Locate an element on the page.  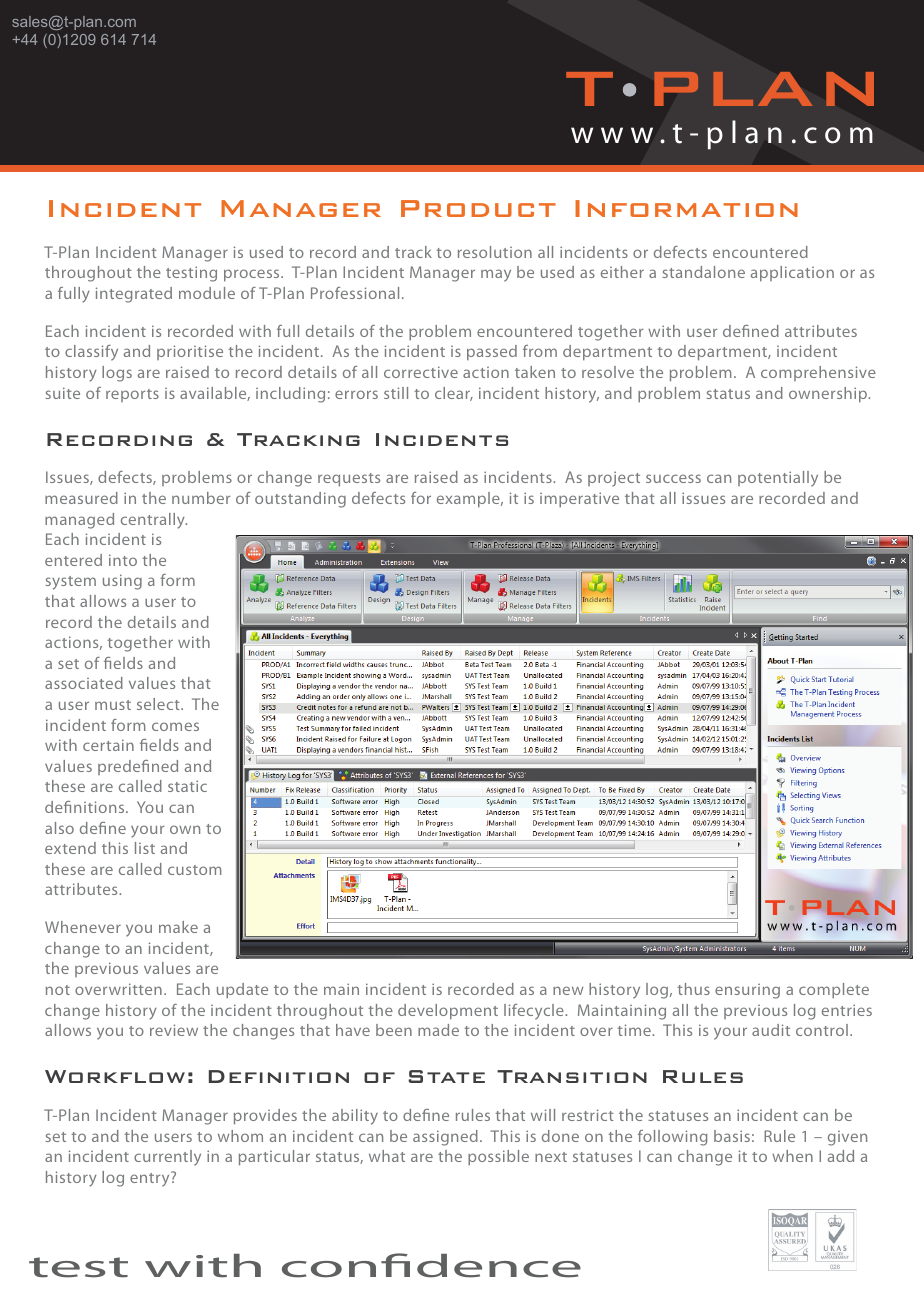
imperative is located at coordinates (579, 500).
